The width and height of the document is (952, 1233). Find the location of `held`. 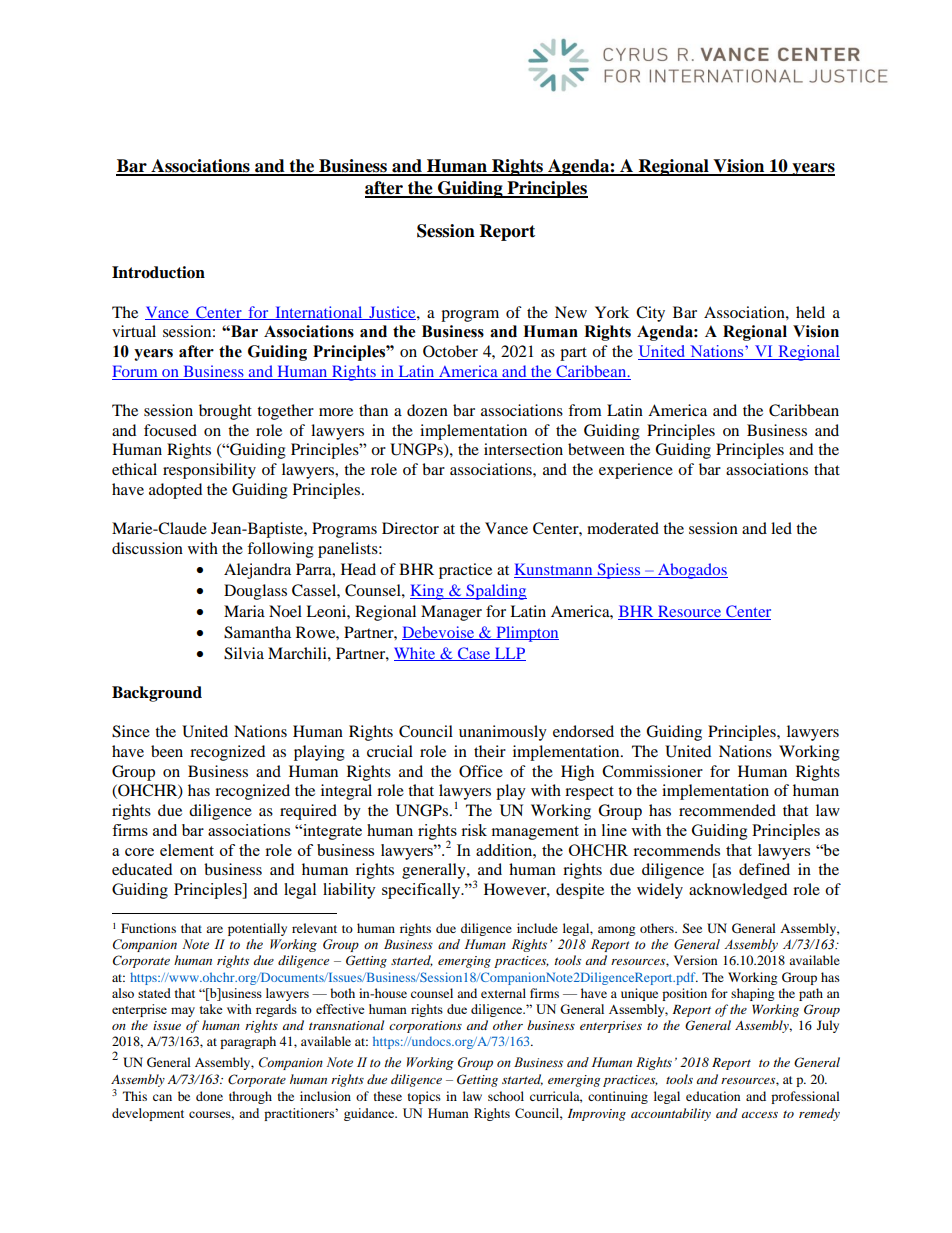

held is located at coordinates (810, 312).
